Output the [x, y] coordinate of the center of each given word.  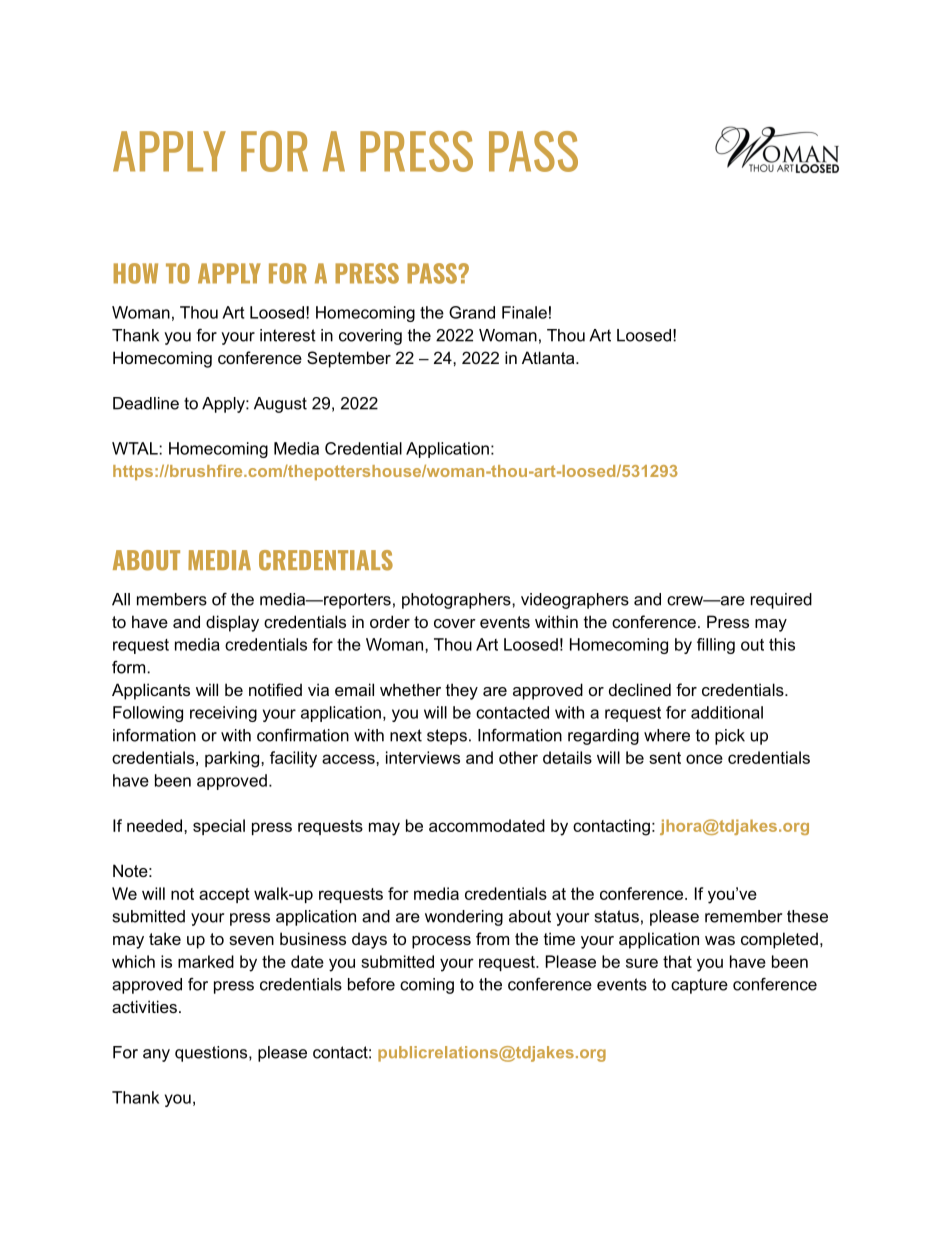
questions [212, 1054]
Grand [472, 312]
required [781, 601]
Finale [524, 312]
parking [233, 759]
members [172, 599]
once [704, 759]
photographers [457, 601]
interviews [423, 757]
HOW [136, 273]
